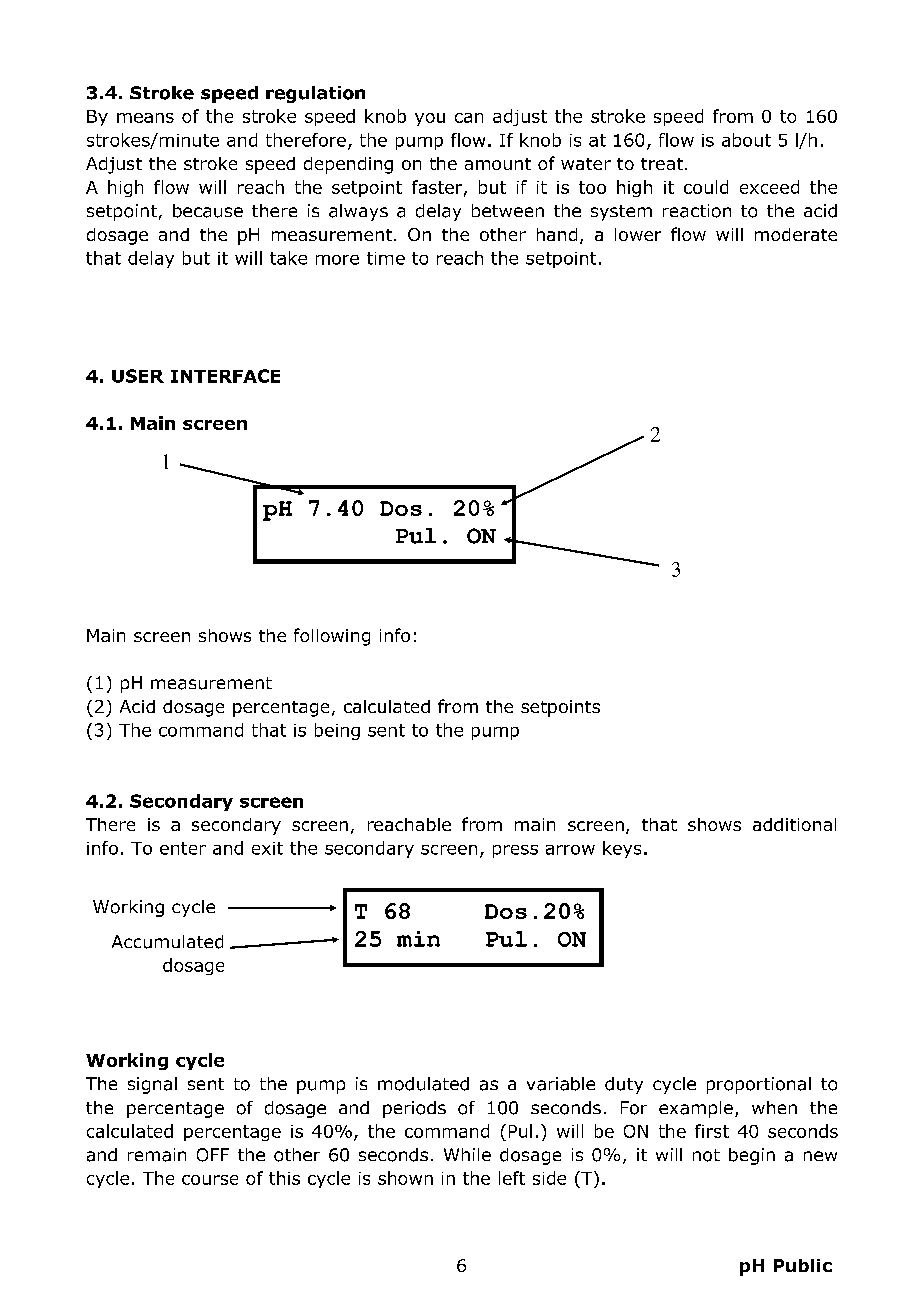 The width and height of the screenshot is (924, 1313). Describe the element at coordinates (337, 731) in the screenshot. I see `being` at that location.
